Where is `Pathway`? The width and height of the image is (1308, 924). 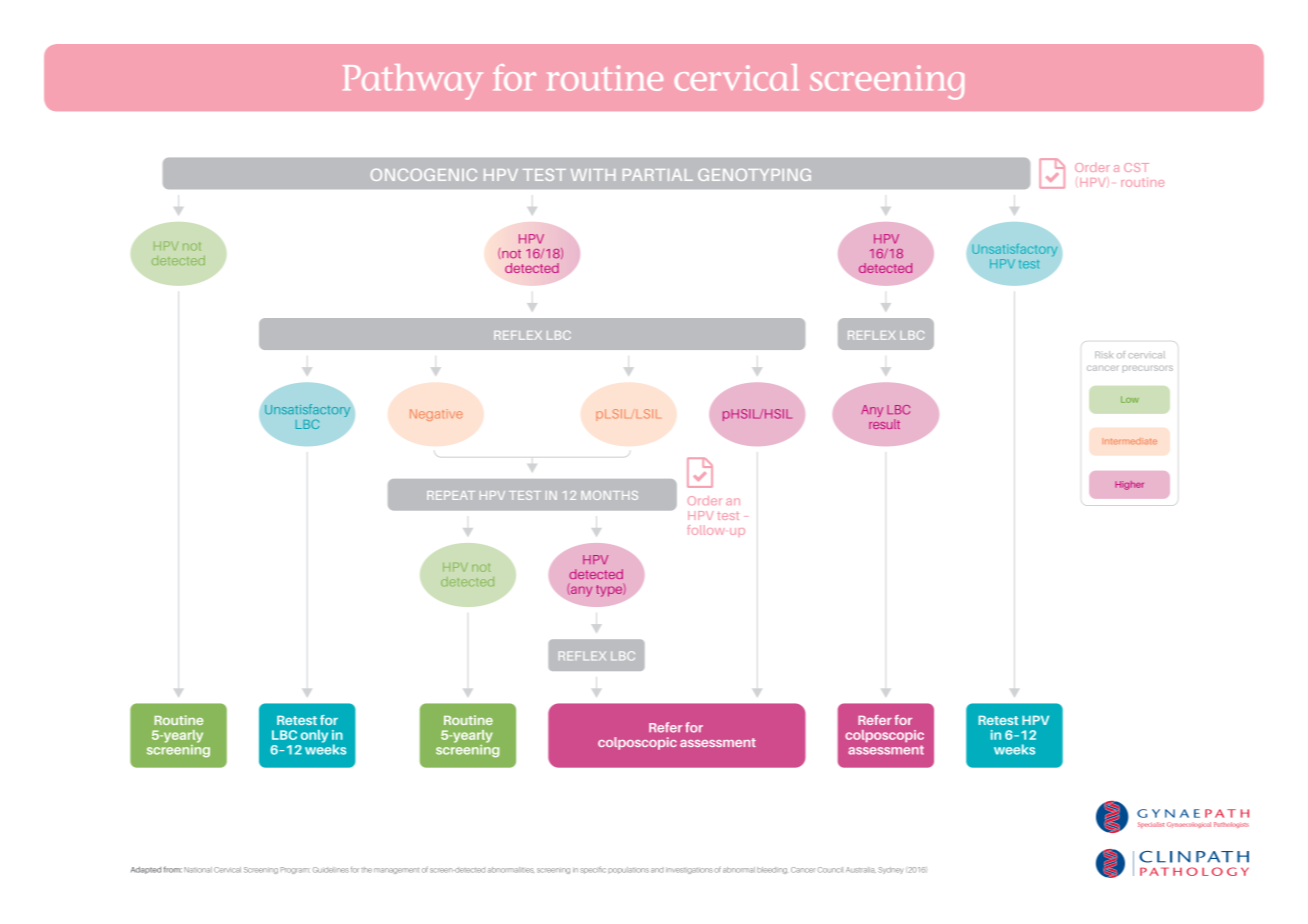 Pathway is located at coordinates (413, 82).
